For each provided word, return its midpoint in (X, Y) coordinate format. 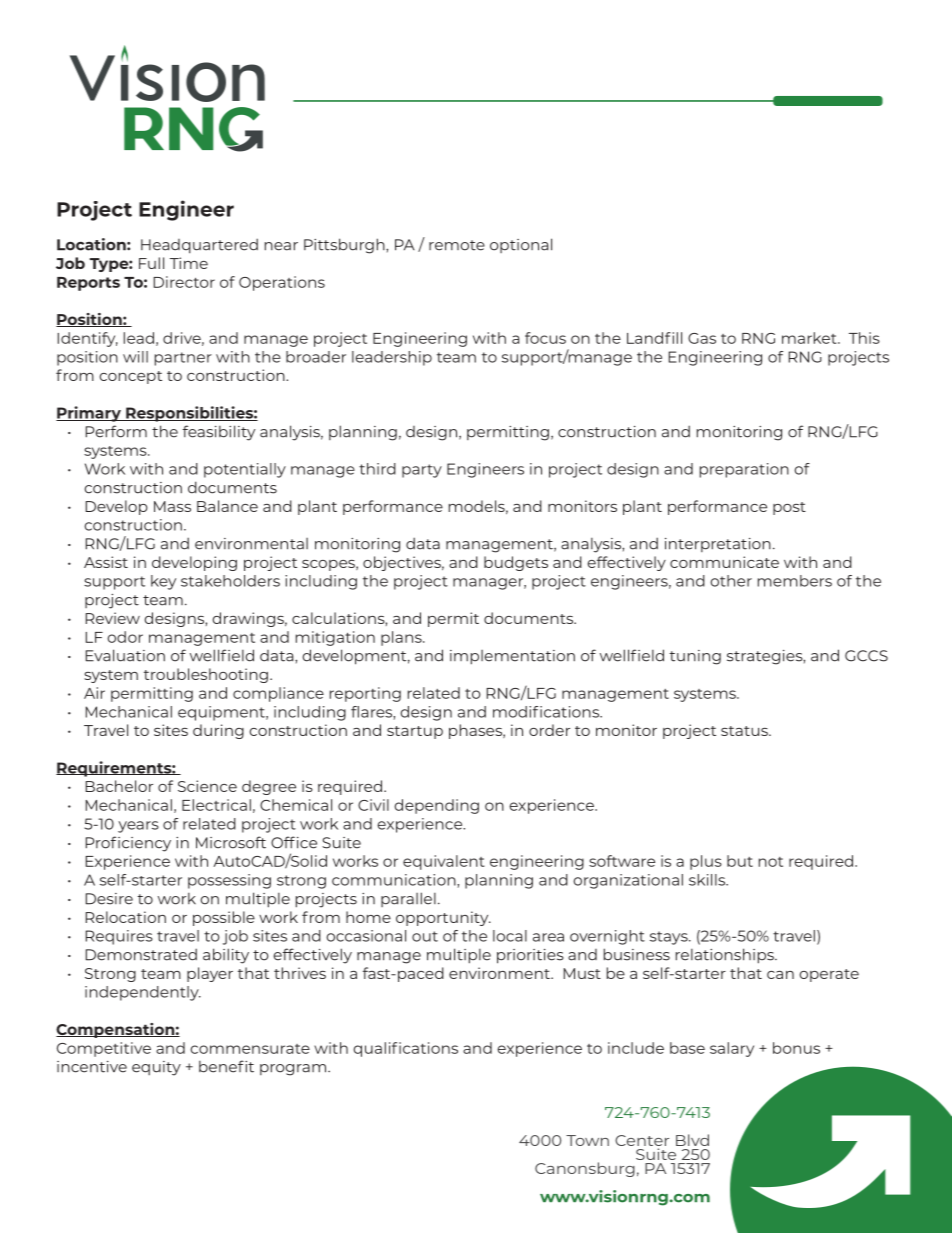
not (771, 862)
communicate (724, 562)
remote (457, 245)
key (163, 582)
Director (184, 282)
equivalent (444, 862)
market (810, 338)
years (138, 827)
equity (156, 1068)
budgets (516, 563)
